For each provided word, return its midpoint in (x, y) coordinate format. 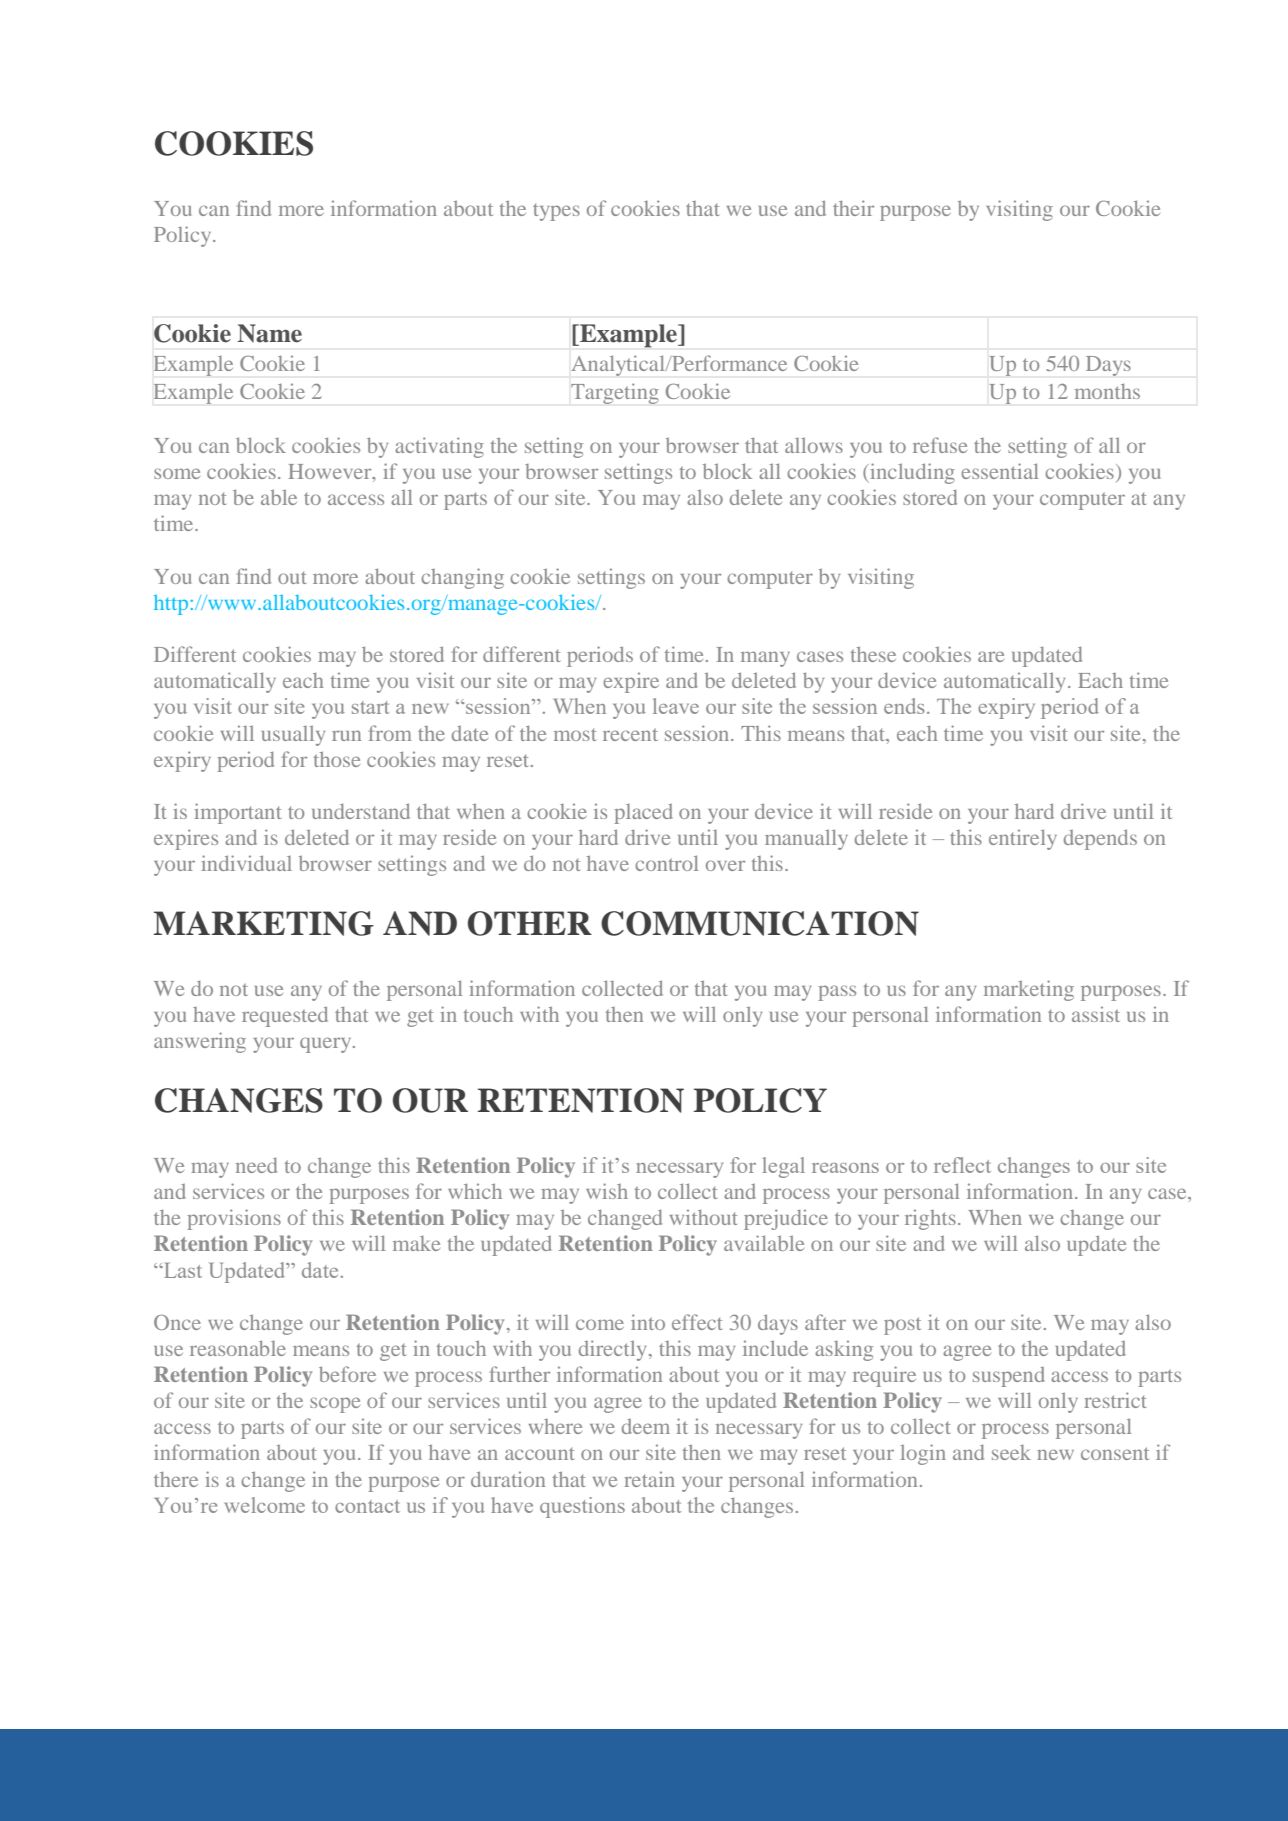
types (556, 212)
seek (1011, 1452)
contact (367, 1506)
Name (269, 333)
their (853, 208)
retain (649, 1479)
